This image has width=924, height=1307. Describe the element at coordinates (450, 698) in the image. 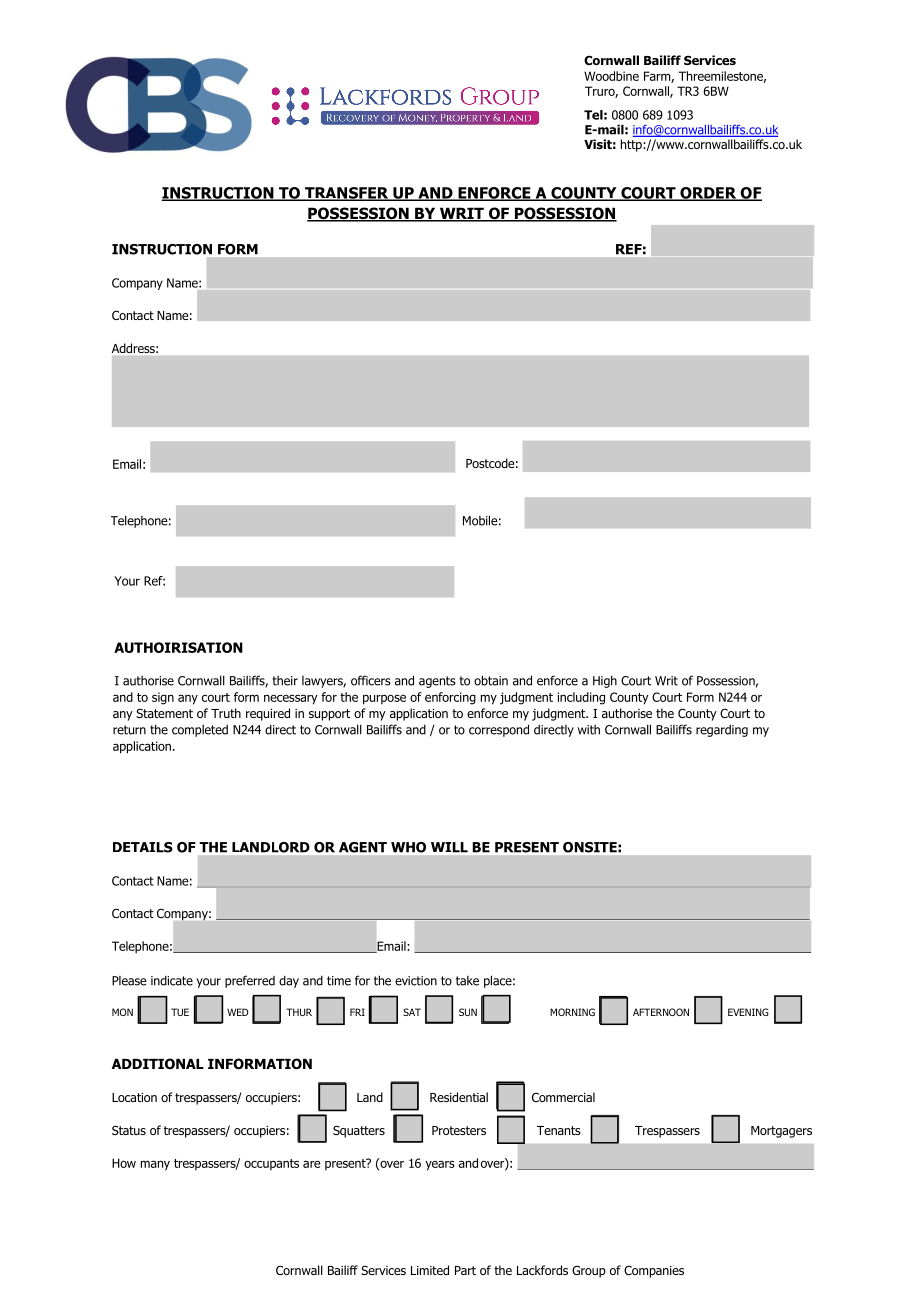

I see `enforcing` at that location.
